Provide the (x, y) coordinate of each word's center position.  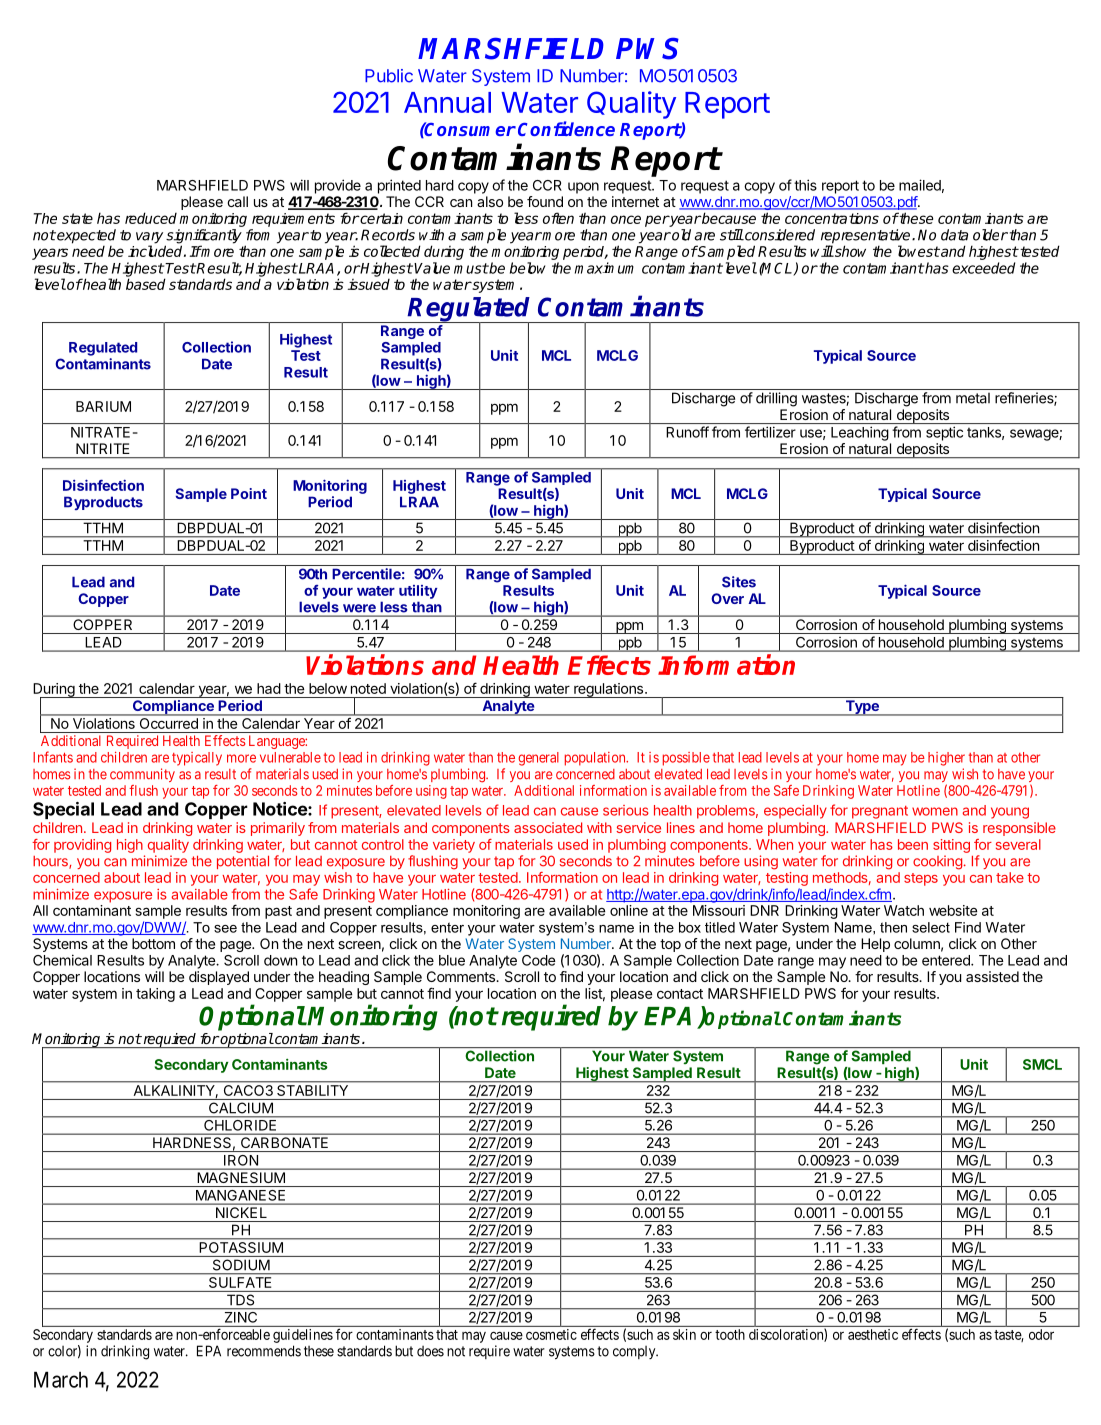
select (931, 927)
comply (635, 1352)
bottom (153, 943)
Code (539, 960)
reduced (151, 218)
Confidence (566, 128)
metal (973, 398)
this (805, 185)
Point (249, 493)
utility (418, 592)
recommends (264, 1351)
